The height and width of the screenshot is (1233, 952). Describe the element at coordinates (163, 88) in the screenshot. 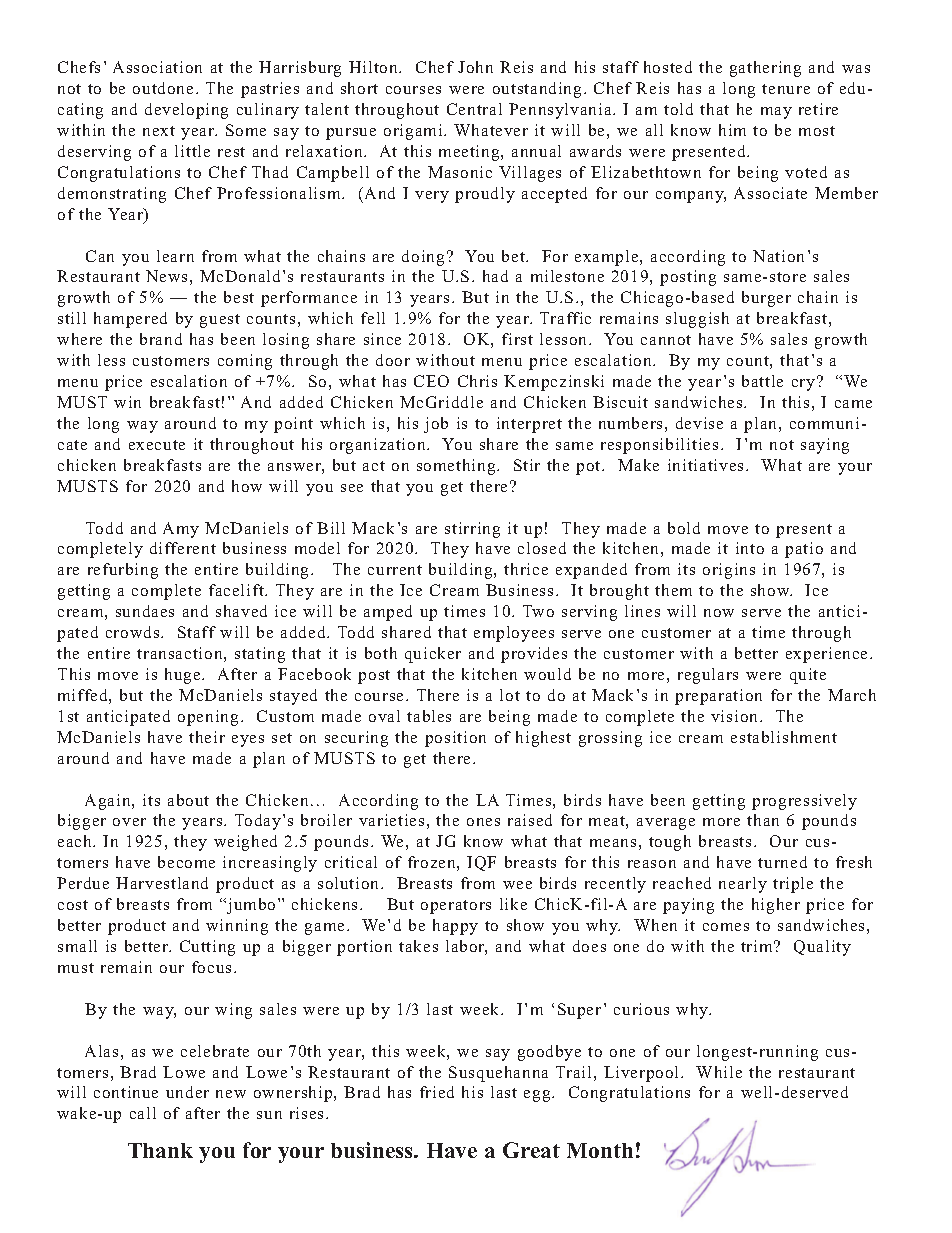

I see `outdone` at that location.
